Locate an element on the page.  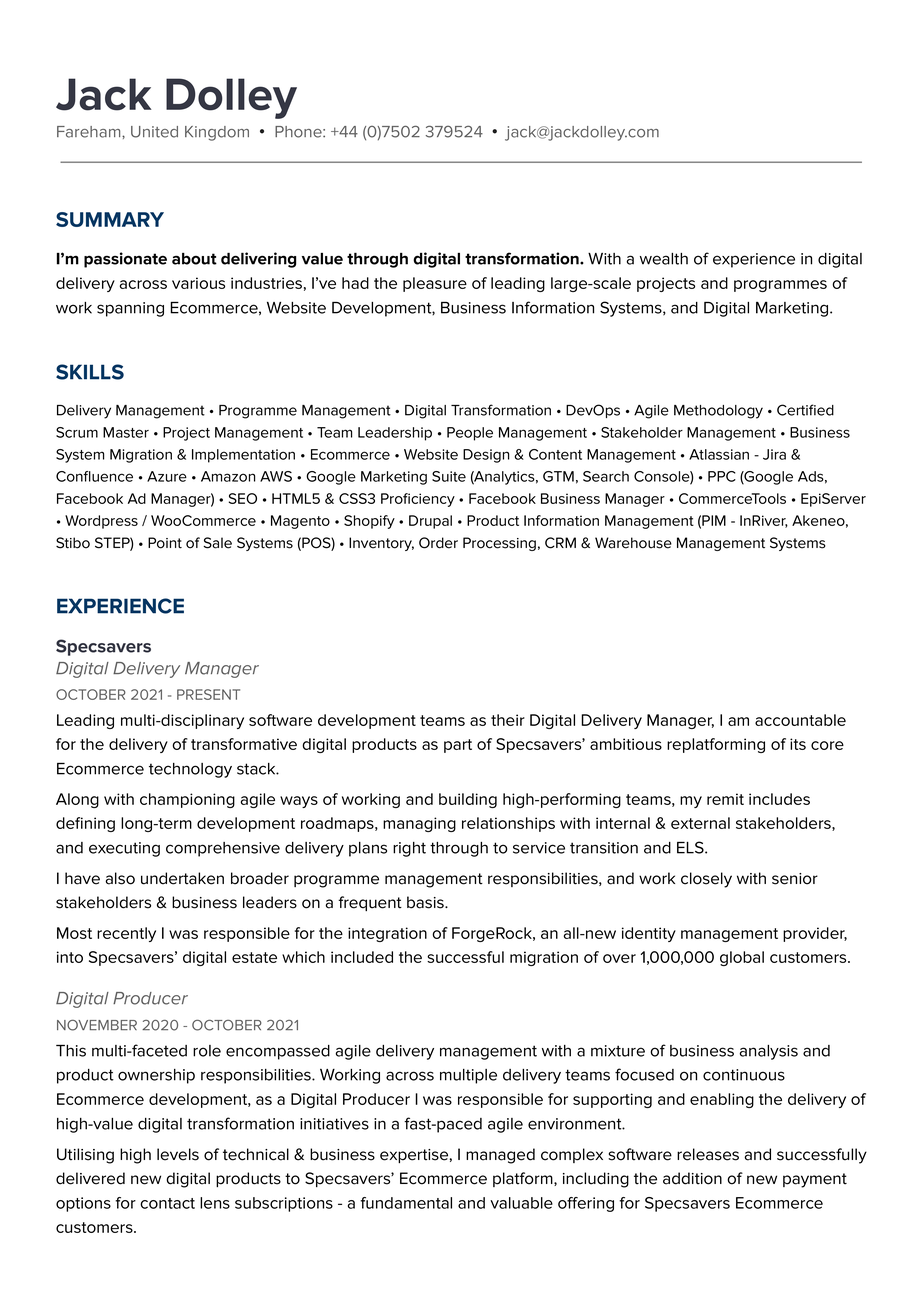
SKILLS is located at coordinates (90, 372).
